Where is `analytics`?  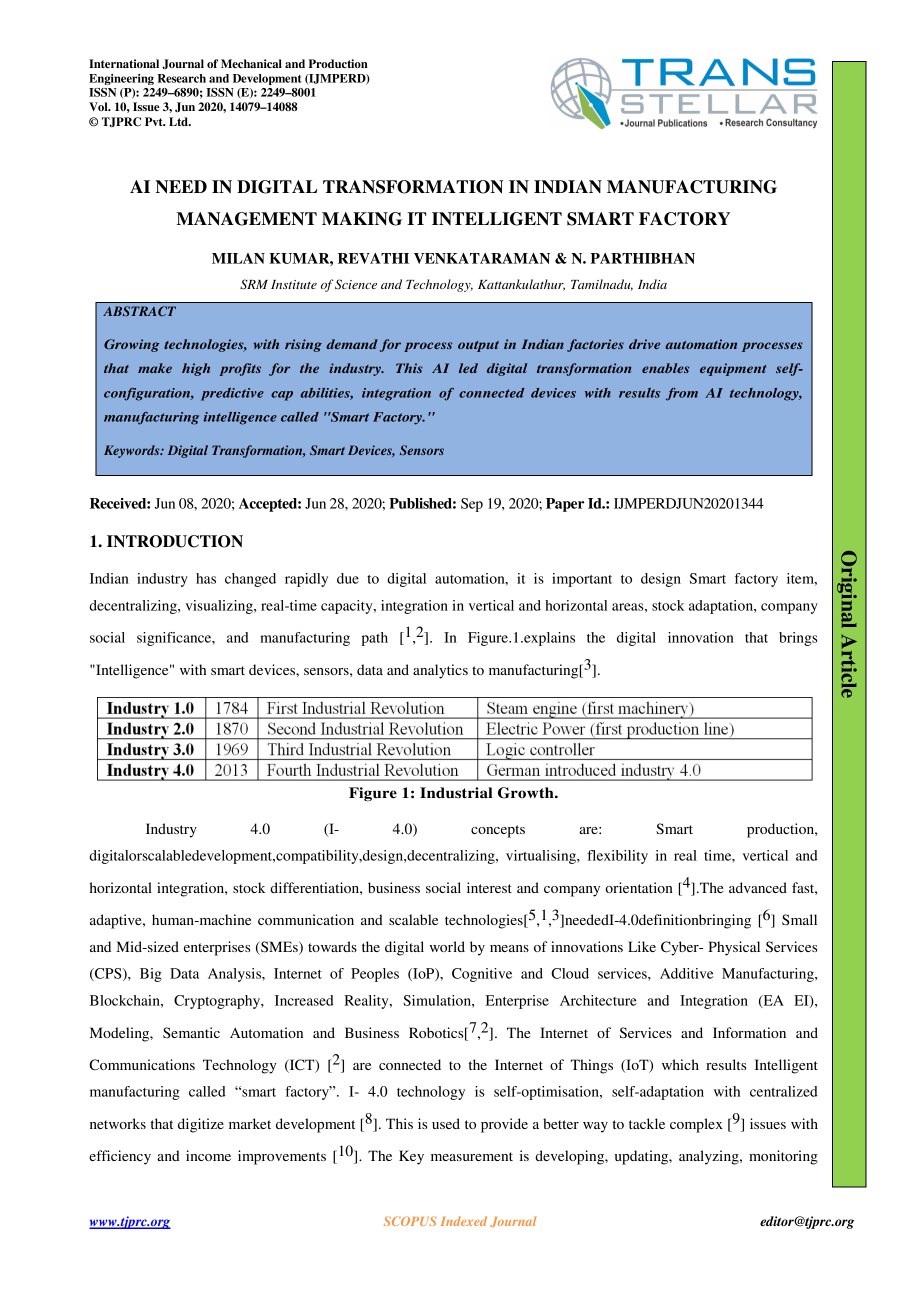
analytics is located at coordinates (440, 671).
